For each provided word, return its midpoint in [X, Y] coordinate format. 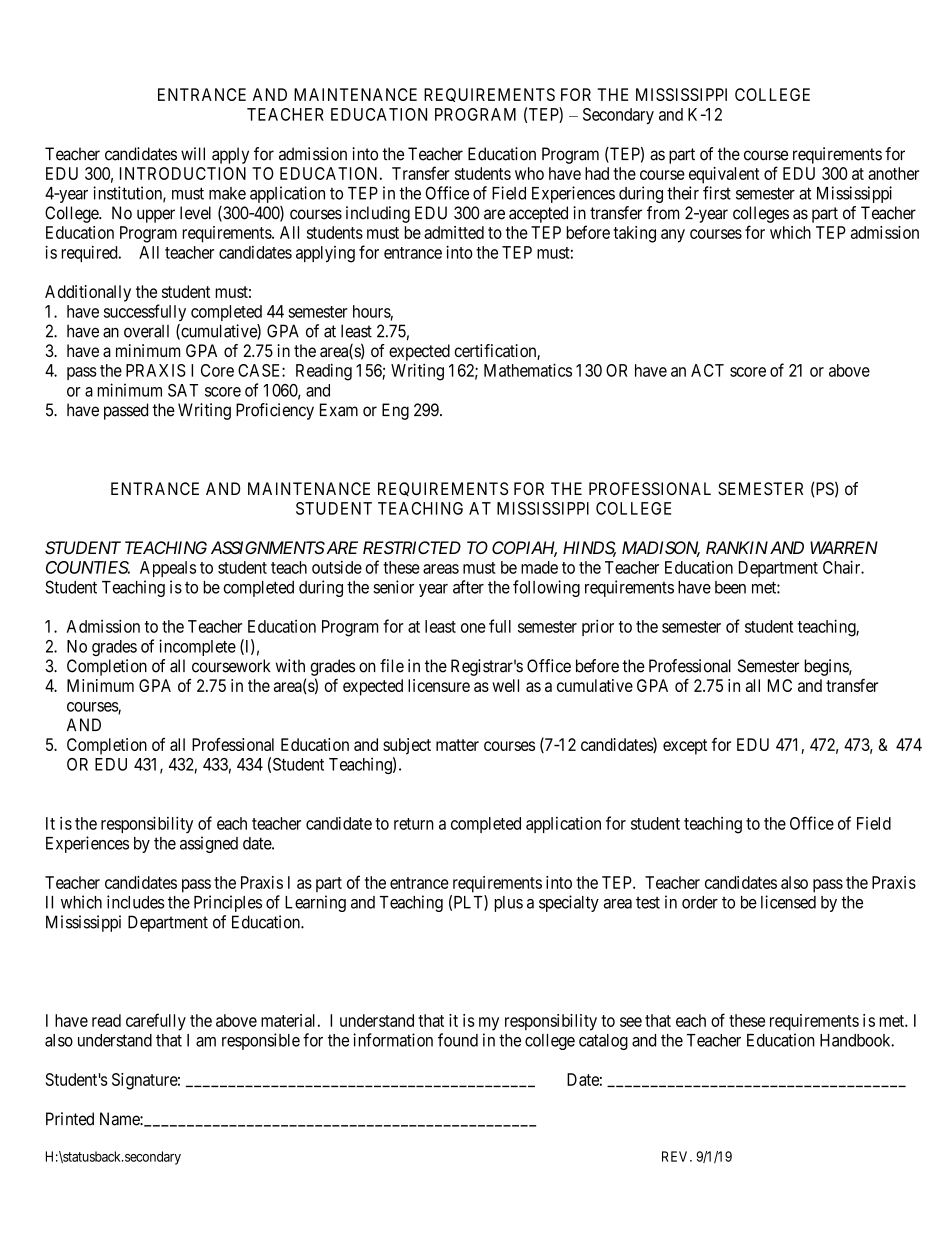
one [473, 628]
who [529, 173]
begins [827, 667]
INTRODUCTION [183, 173]
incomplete [197, 647]
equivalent [724, 175]
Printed [70, 1119]
